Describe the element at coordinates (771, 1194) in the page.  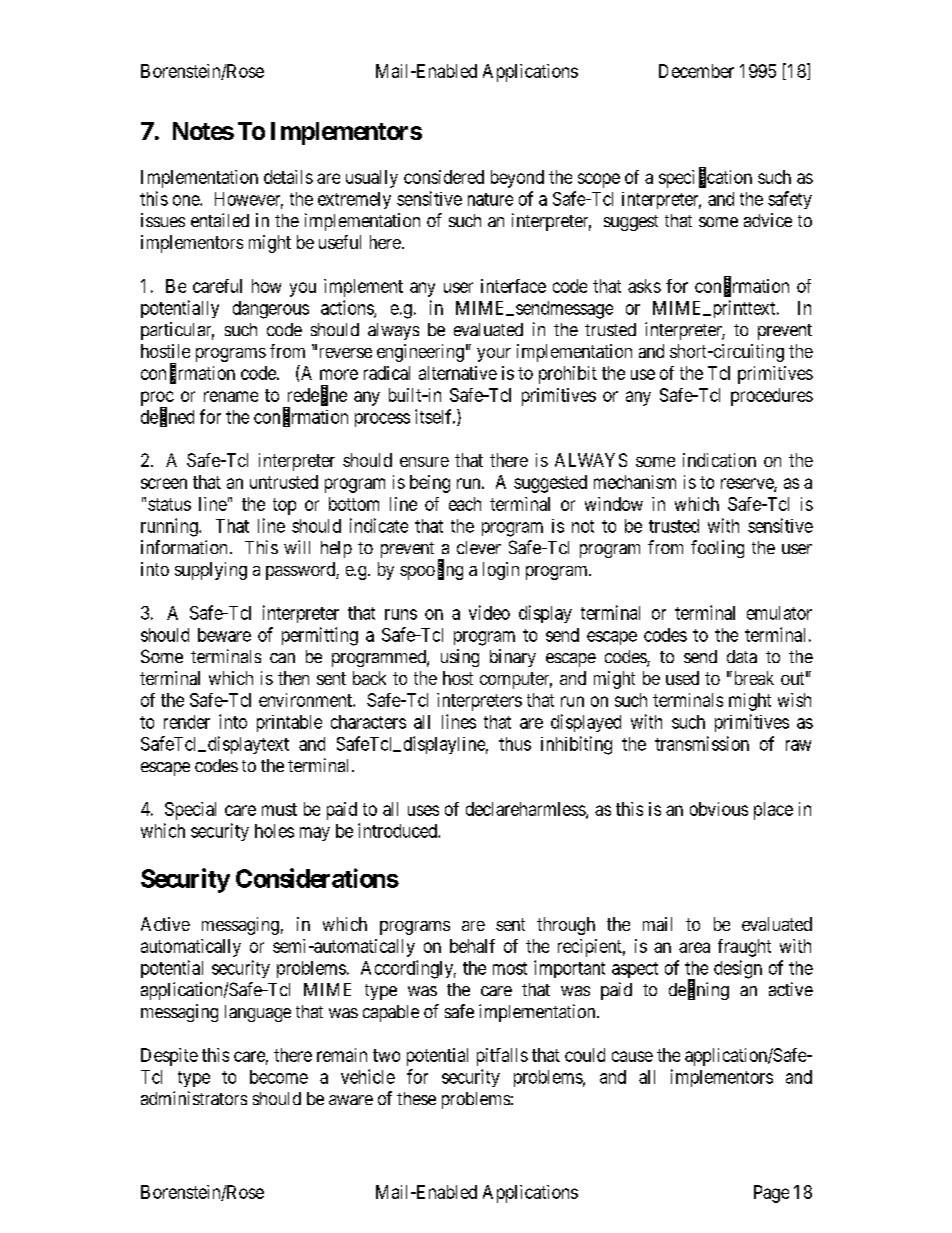
I see `Page` at that location.
